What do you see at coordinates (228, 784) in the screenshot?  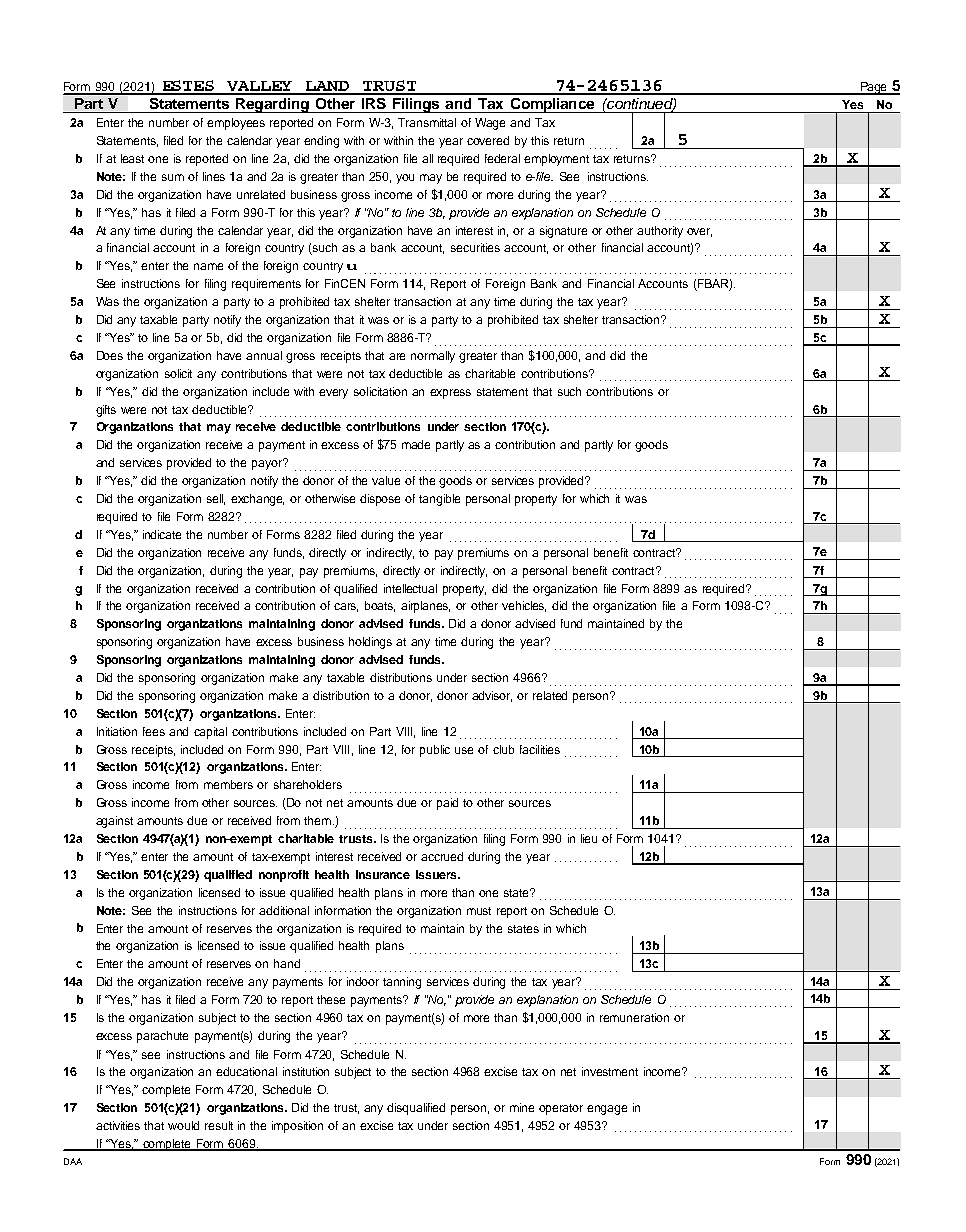 I see `members` at bounding box center [228, 784].
